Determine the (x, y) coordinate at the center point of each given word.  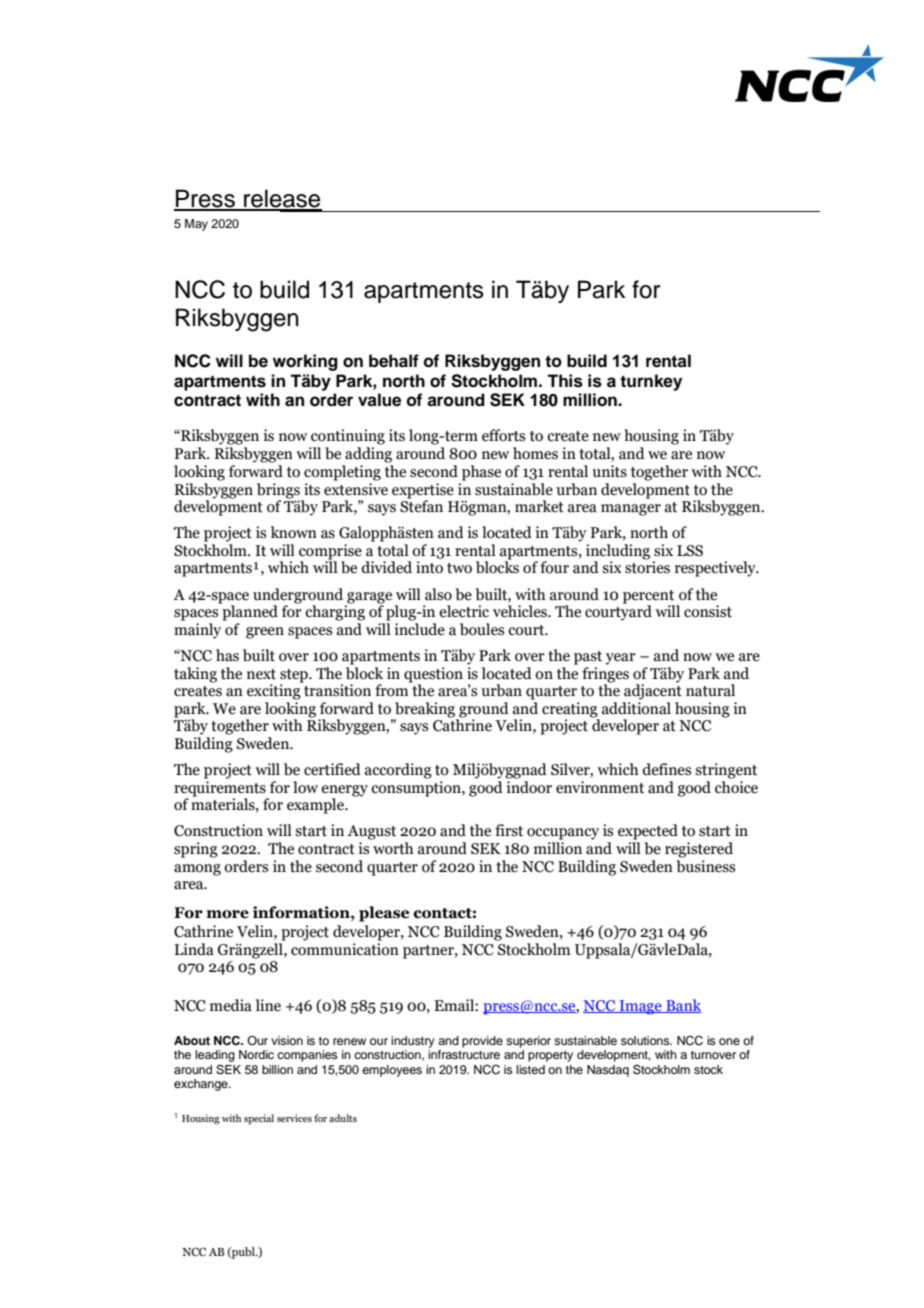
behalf (394, 361)
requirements (221, 790)
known (294, 532)
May (196, 225)
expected (648, 832)
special (259, 1119)
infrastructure (464, 1054)
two (459, 568)
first (509, 830)
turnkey (651, 382)
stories (647, 566)
